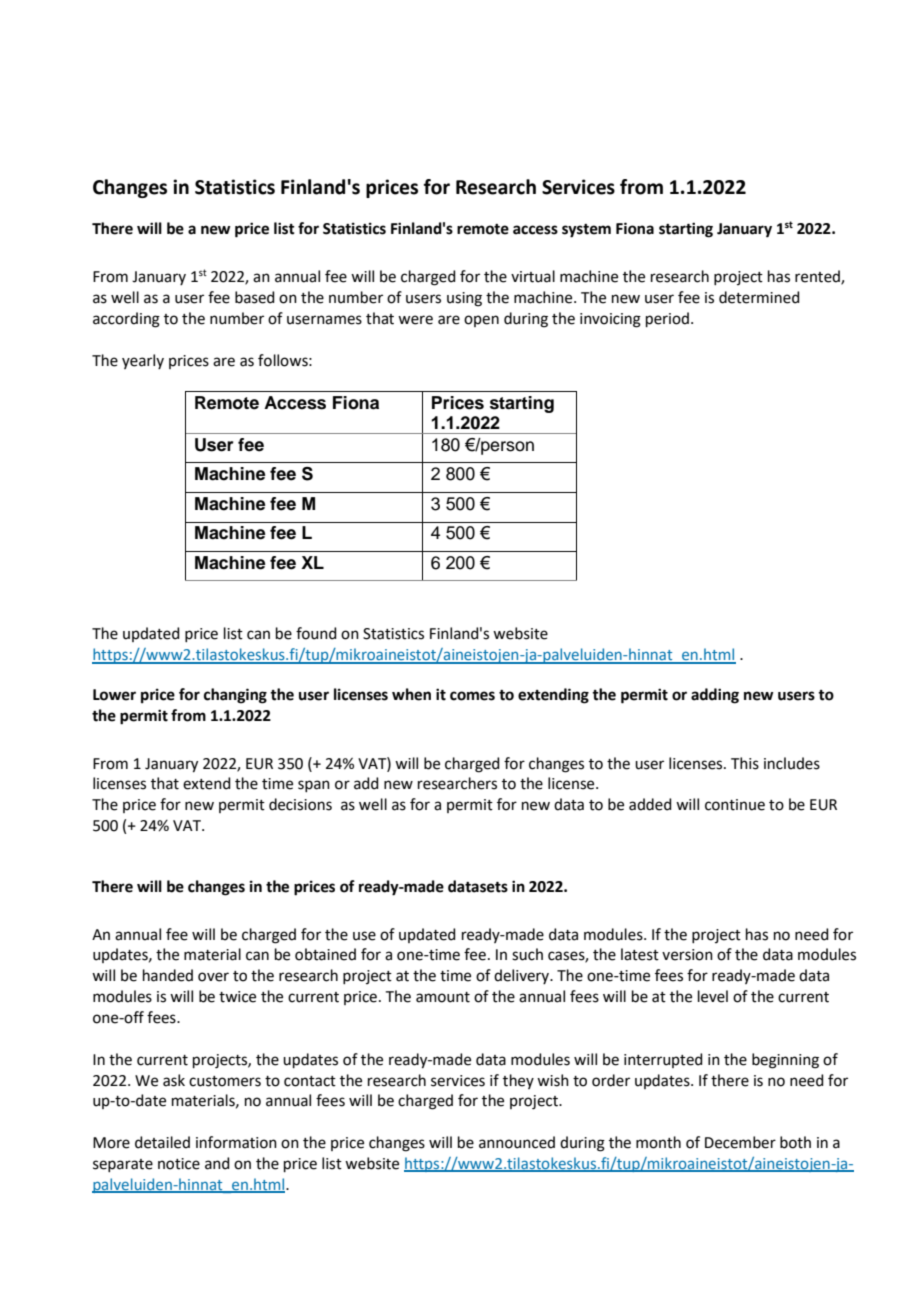 The height and width of the image is (1308, 924). Describe the element at coordinates (464, 299) in the image. I see `using` at that location.
